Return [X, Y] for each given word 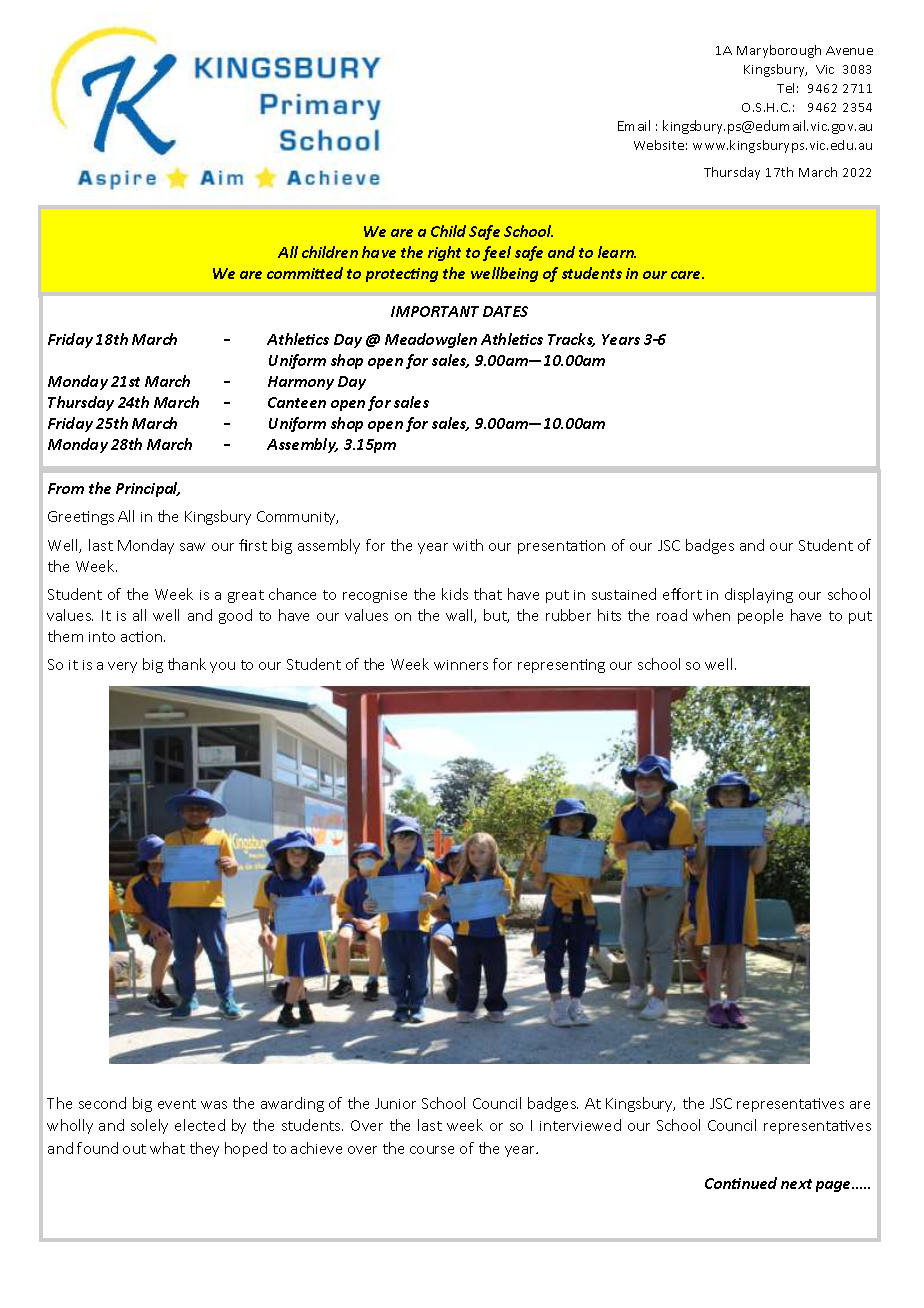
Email [634, 125]
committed [305, 273]
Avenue [849, 50]
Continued [741, 1183]
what [167, 1148]
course [432, 1150]
